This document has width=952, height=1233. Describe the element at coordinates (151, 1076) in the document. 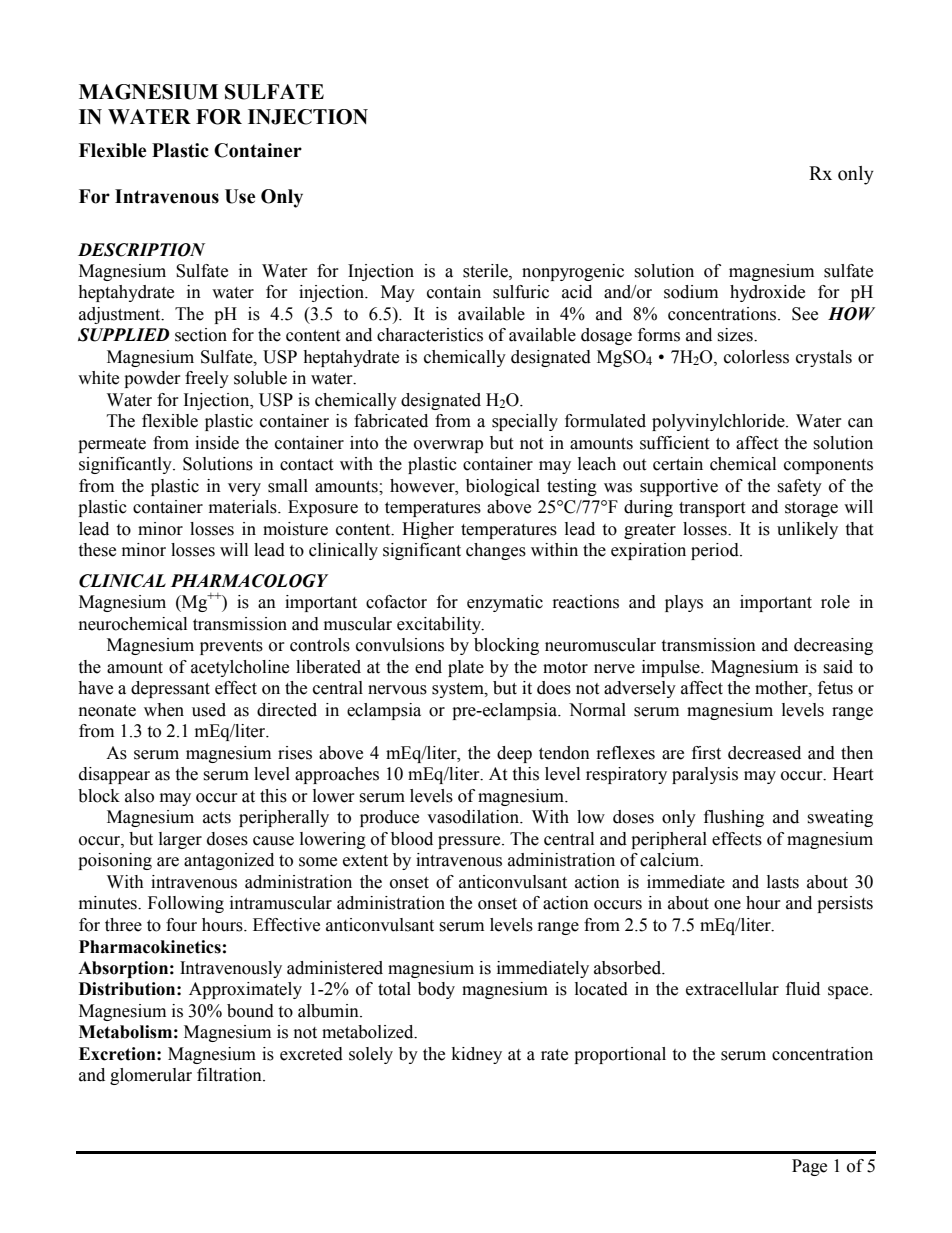

I see `glomerular` at that location.
